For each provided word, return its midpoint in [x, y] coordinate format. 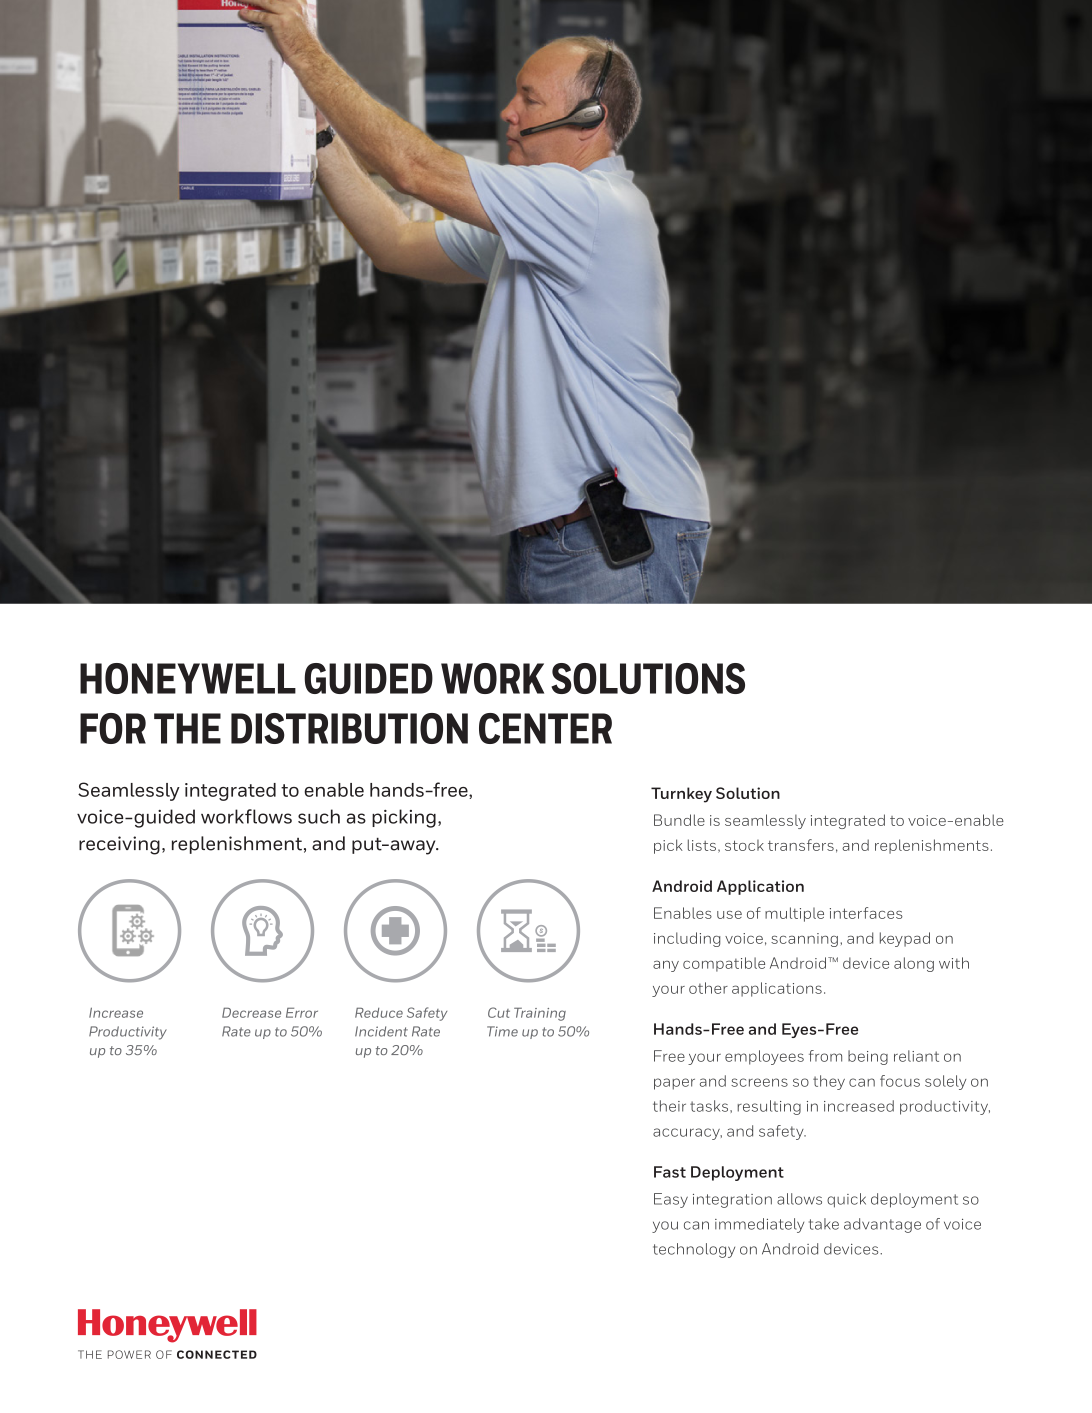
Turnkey [681, 795]
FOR [113, 728]
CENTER [545, 728]
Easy [671, 1200]
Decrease [251, 1012]
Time [502, 1031]
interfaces [866, 913]
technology [694, 1250]
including [687, 939]
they [829, 1082]
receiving [119, 845]
